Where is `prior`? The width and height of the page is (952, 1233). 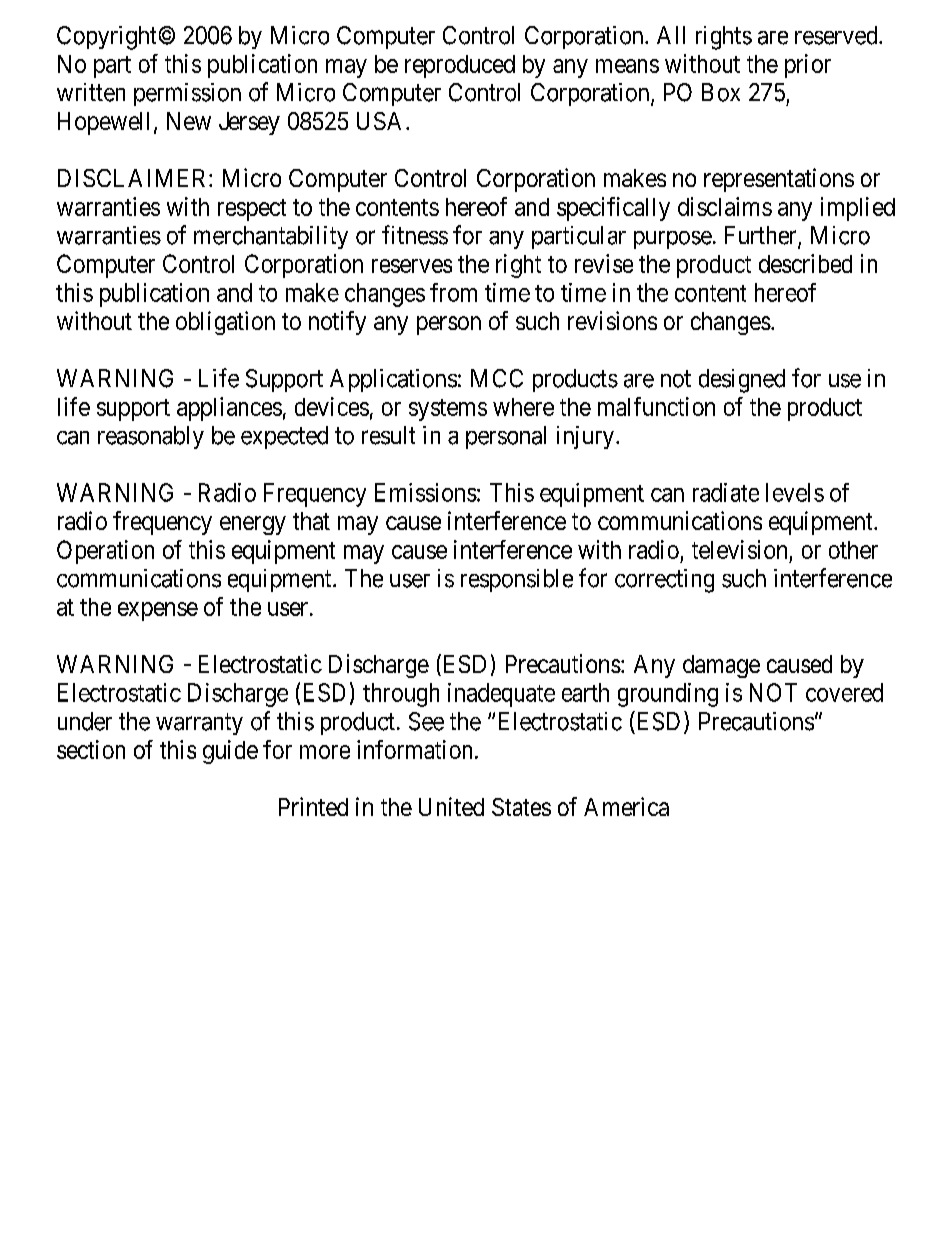 prior is located at coordinates (808, 66).
